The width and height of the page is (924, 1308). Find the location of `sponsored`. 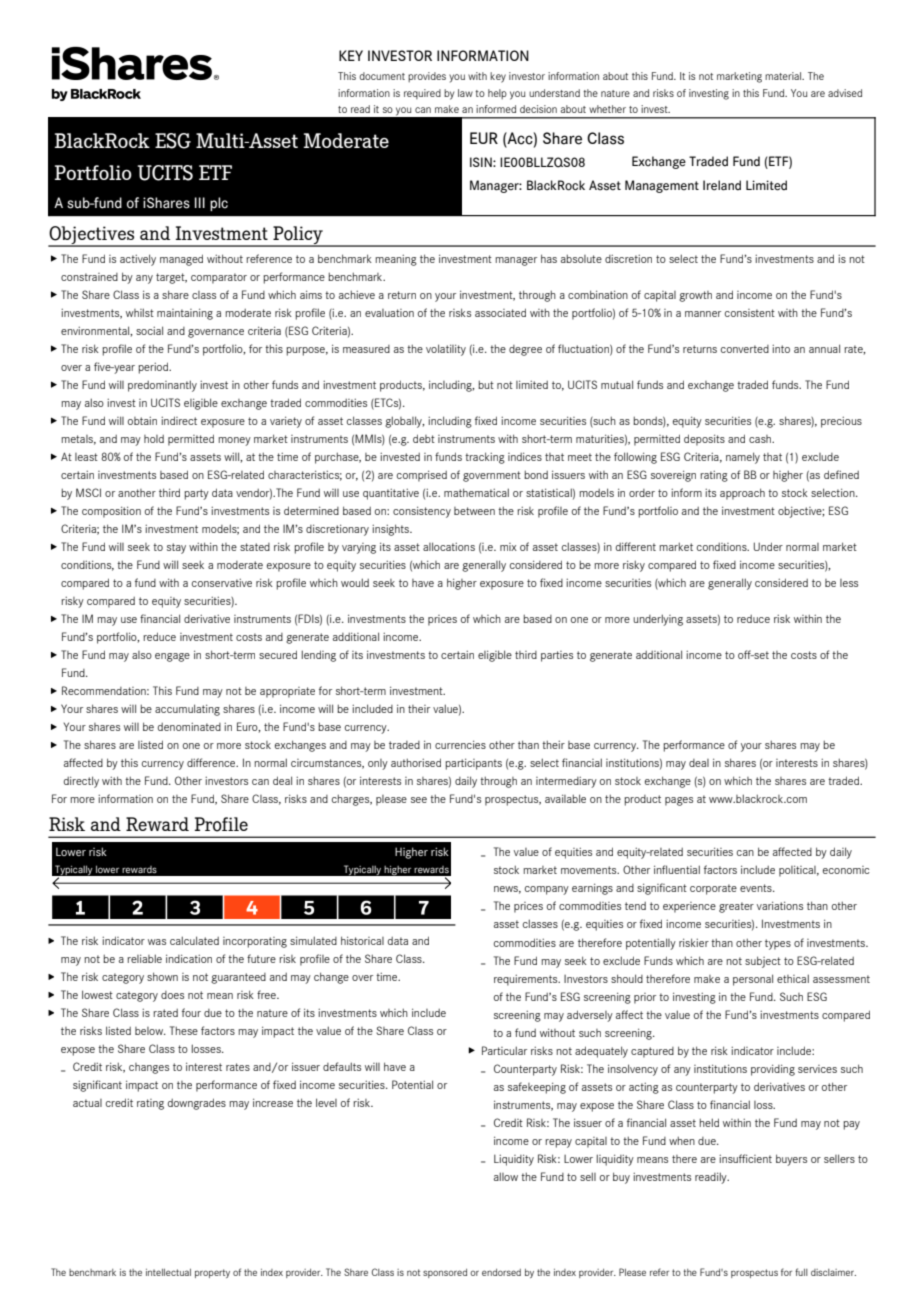

sponsored is located at coordinates (445, 1273).
